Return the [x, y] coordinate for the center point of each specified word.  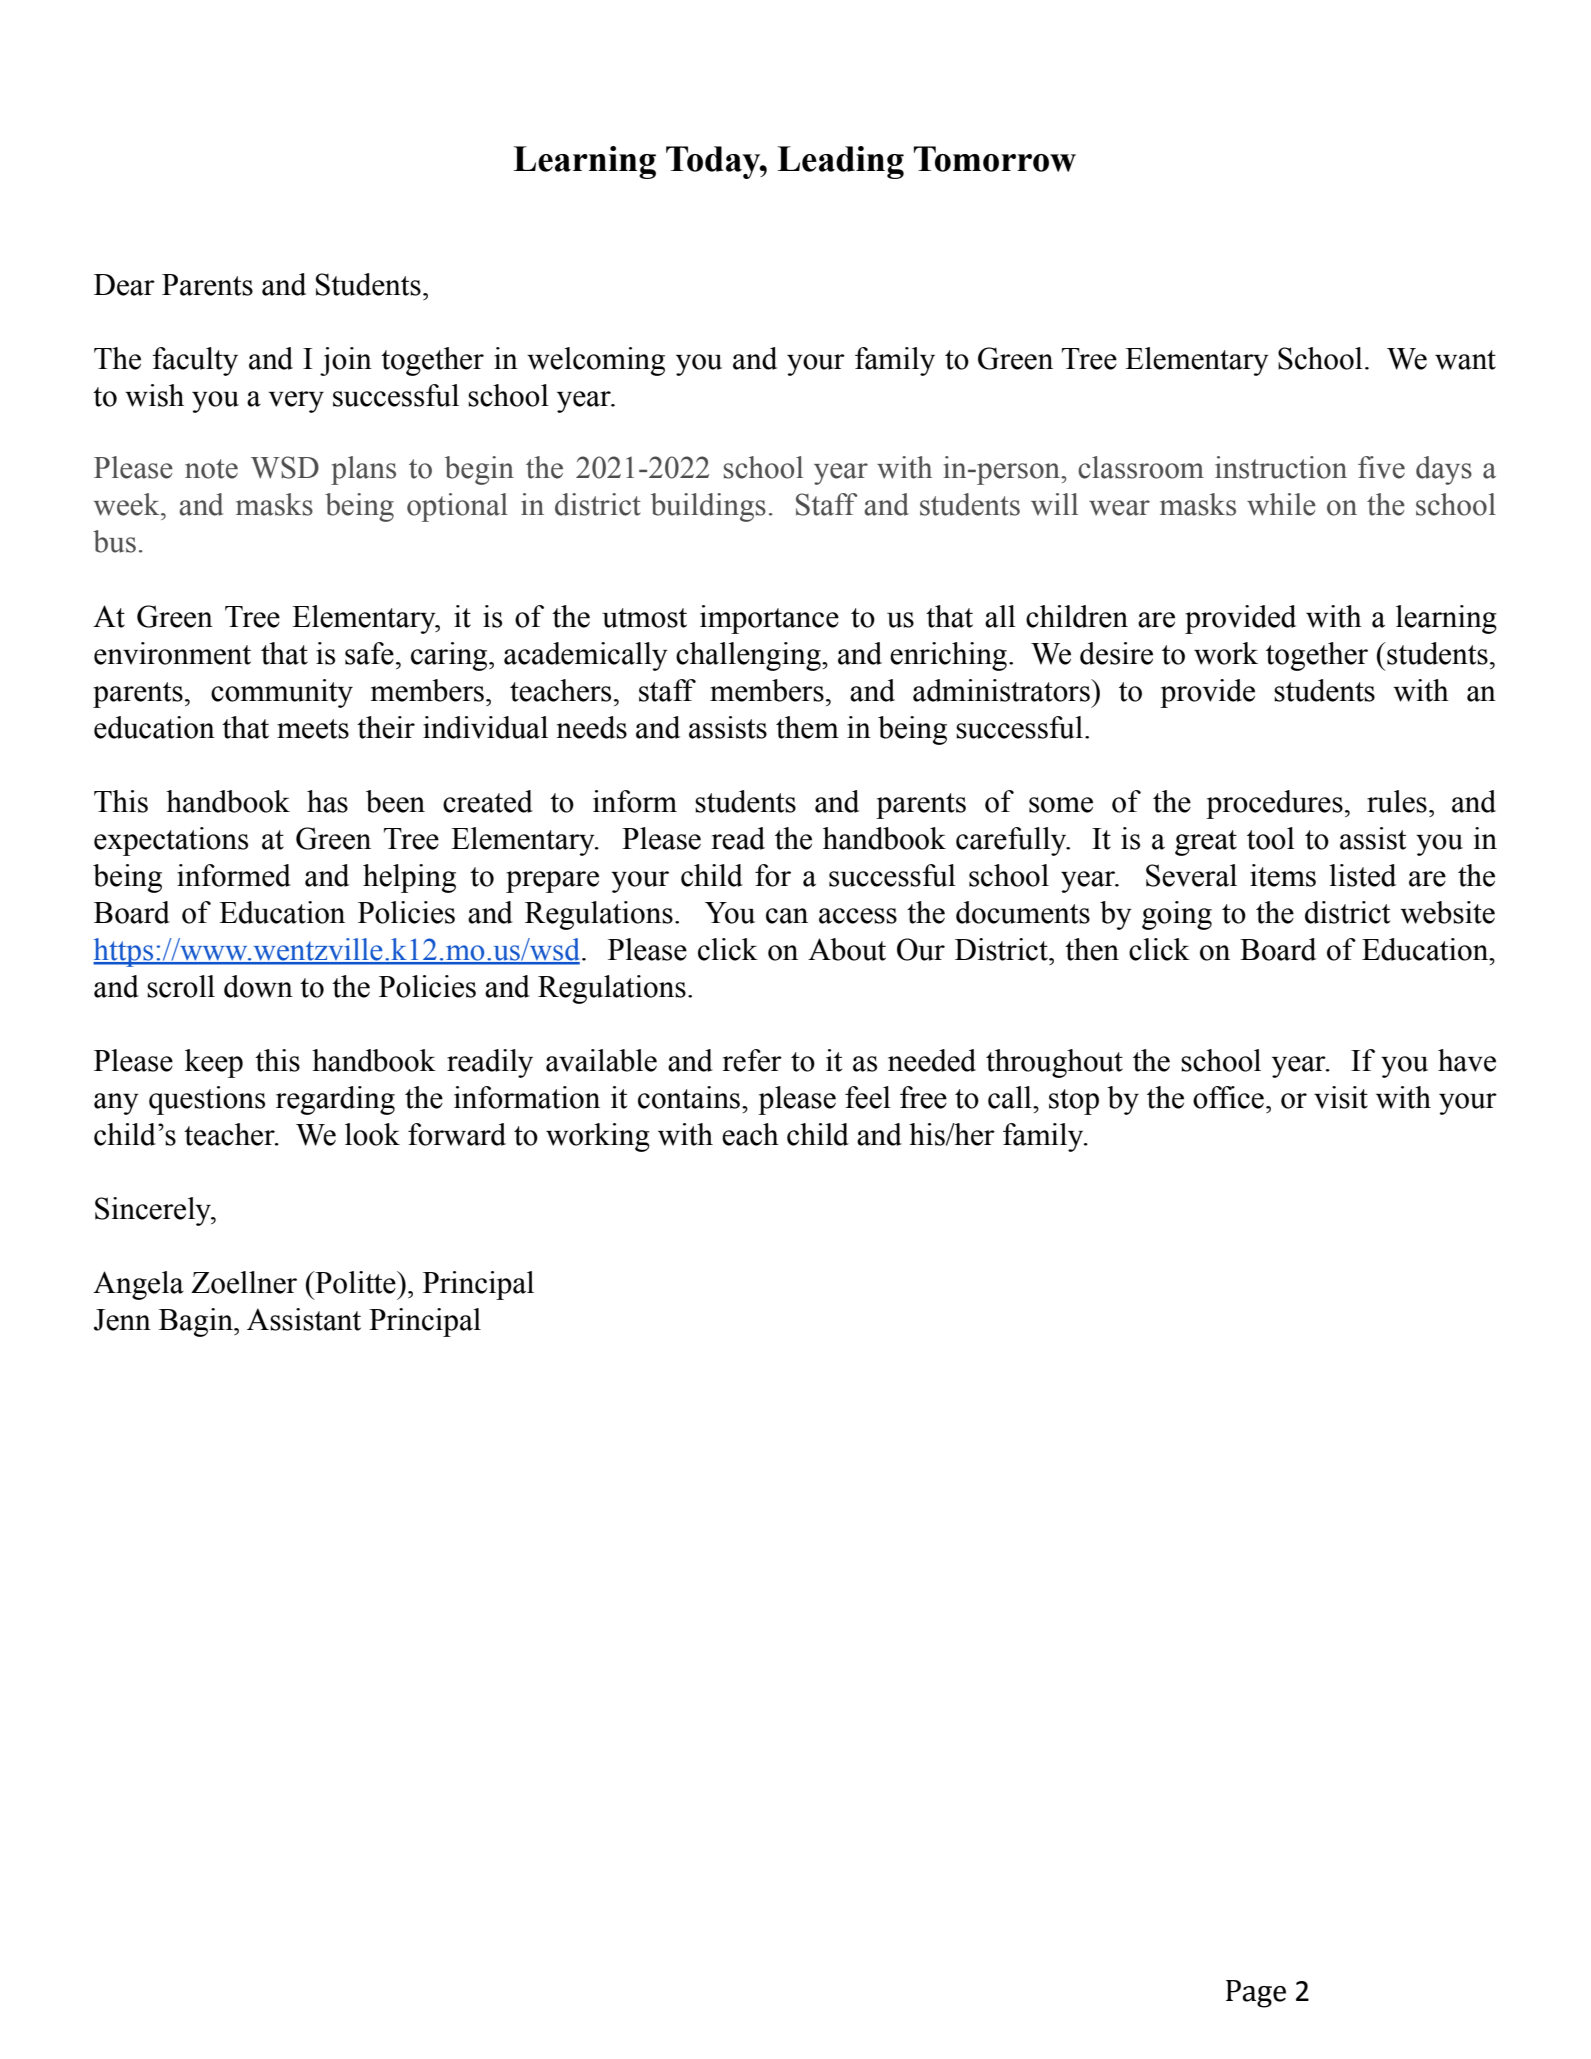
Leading [840, 162]
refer [752, 1060]
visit [1341, 1097]
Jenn [122, 1320]
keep [214, 1063]
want [1465, 360]
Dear [124, 285]
